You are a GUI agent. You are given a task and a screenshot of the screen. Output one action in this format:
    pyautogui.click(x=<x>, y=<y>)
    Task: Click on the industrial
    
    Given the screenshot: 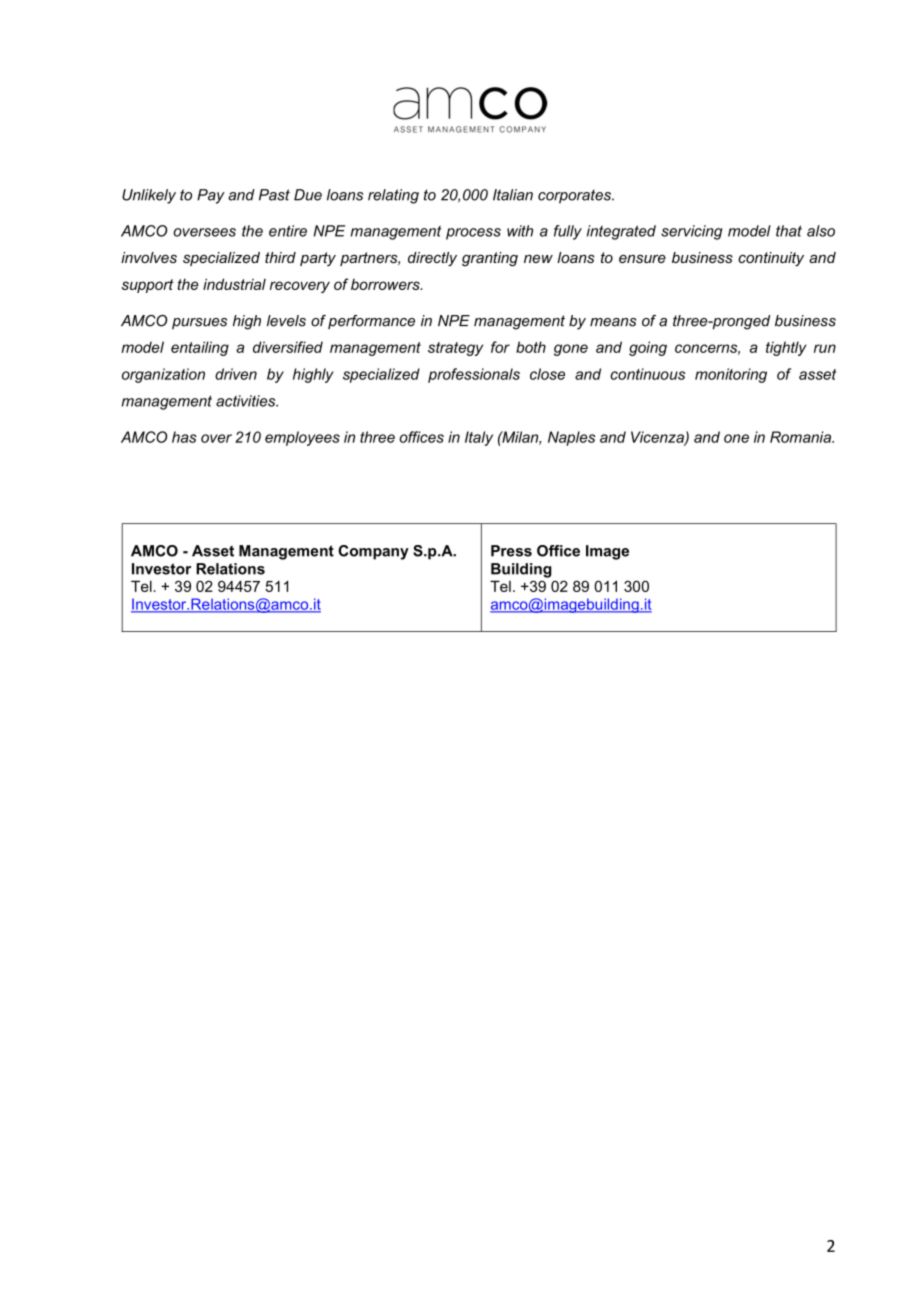 What is the action you would take?
    pyautogui.click(x=234, y=284)
